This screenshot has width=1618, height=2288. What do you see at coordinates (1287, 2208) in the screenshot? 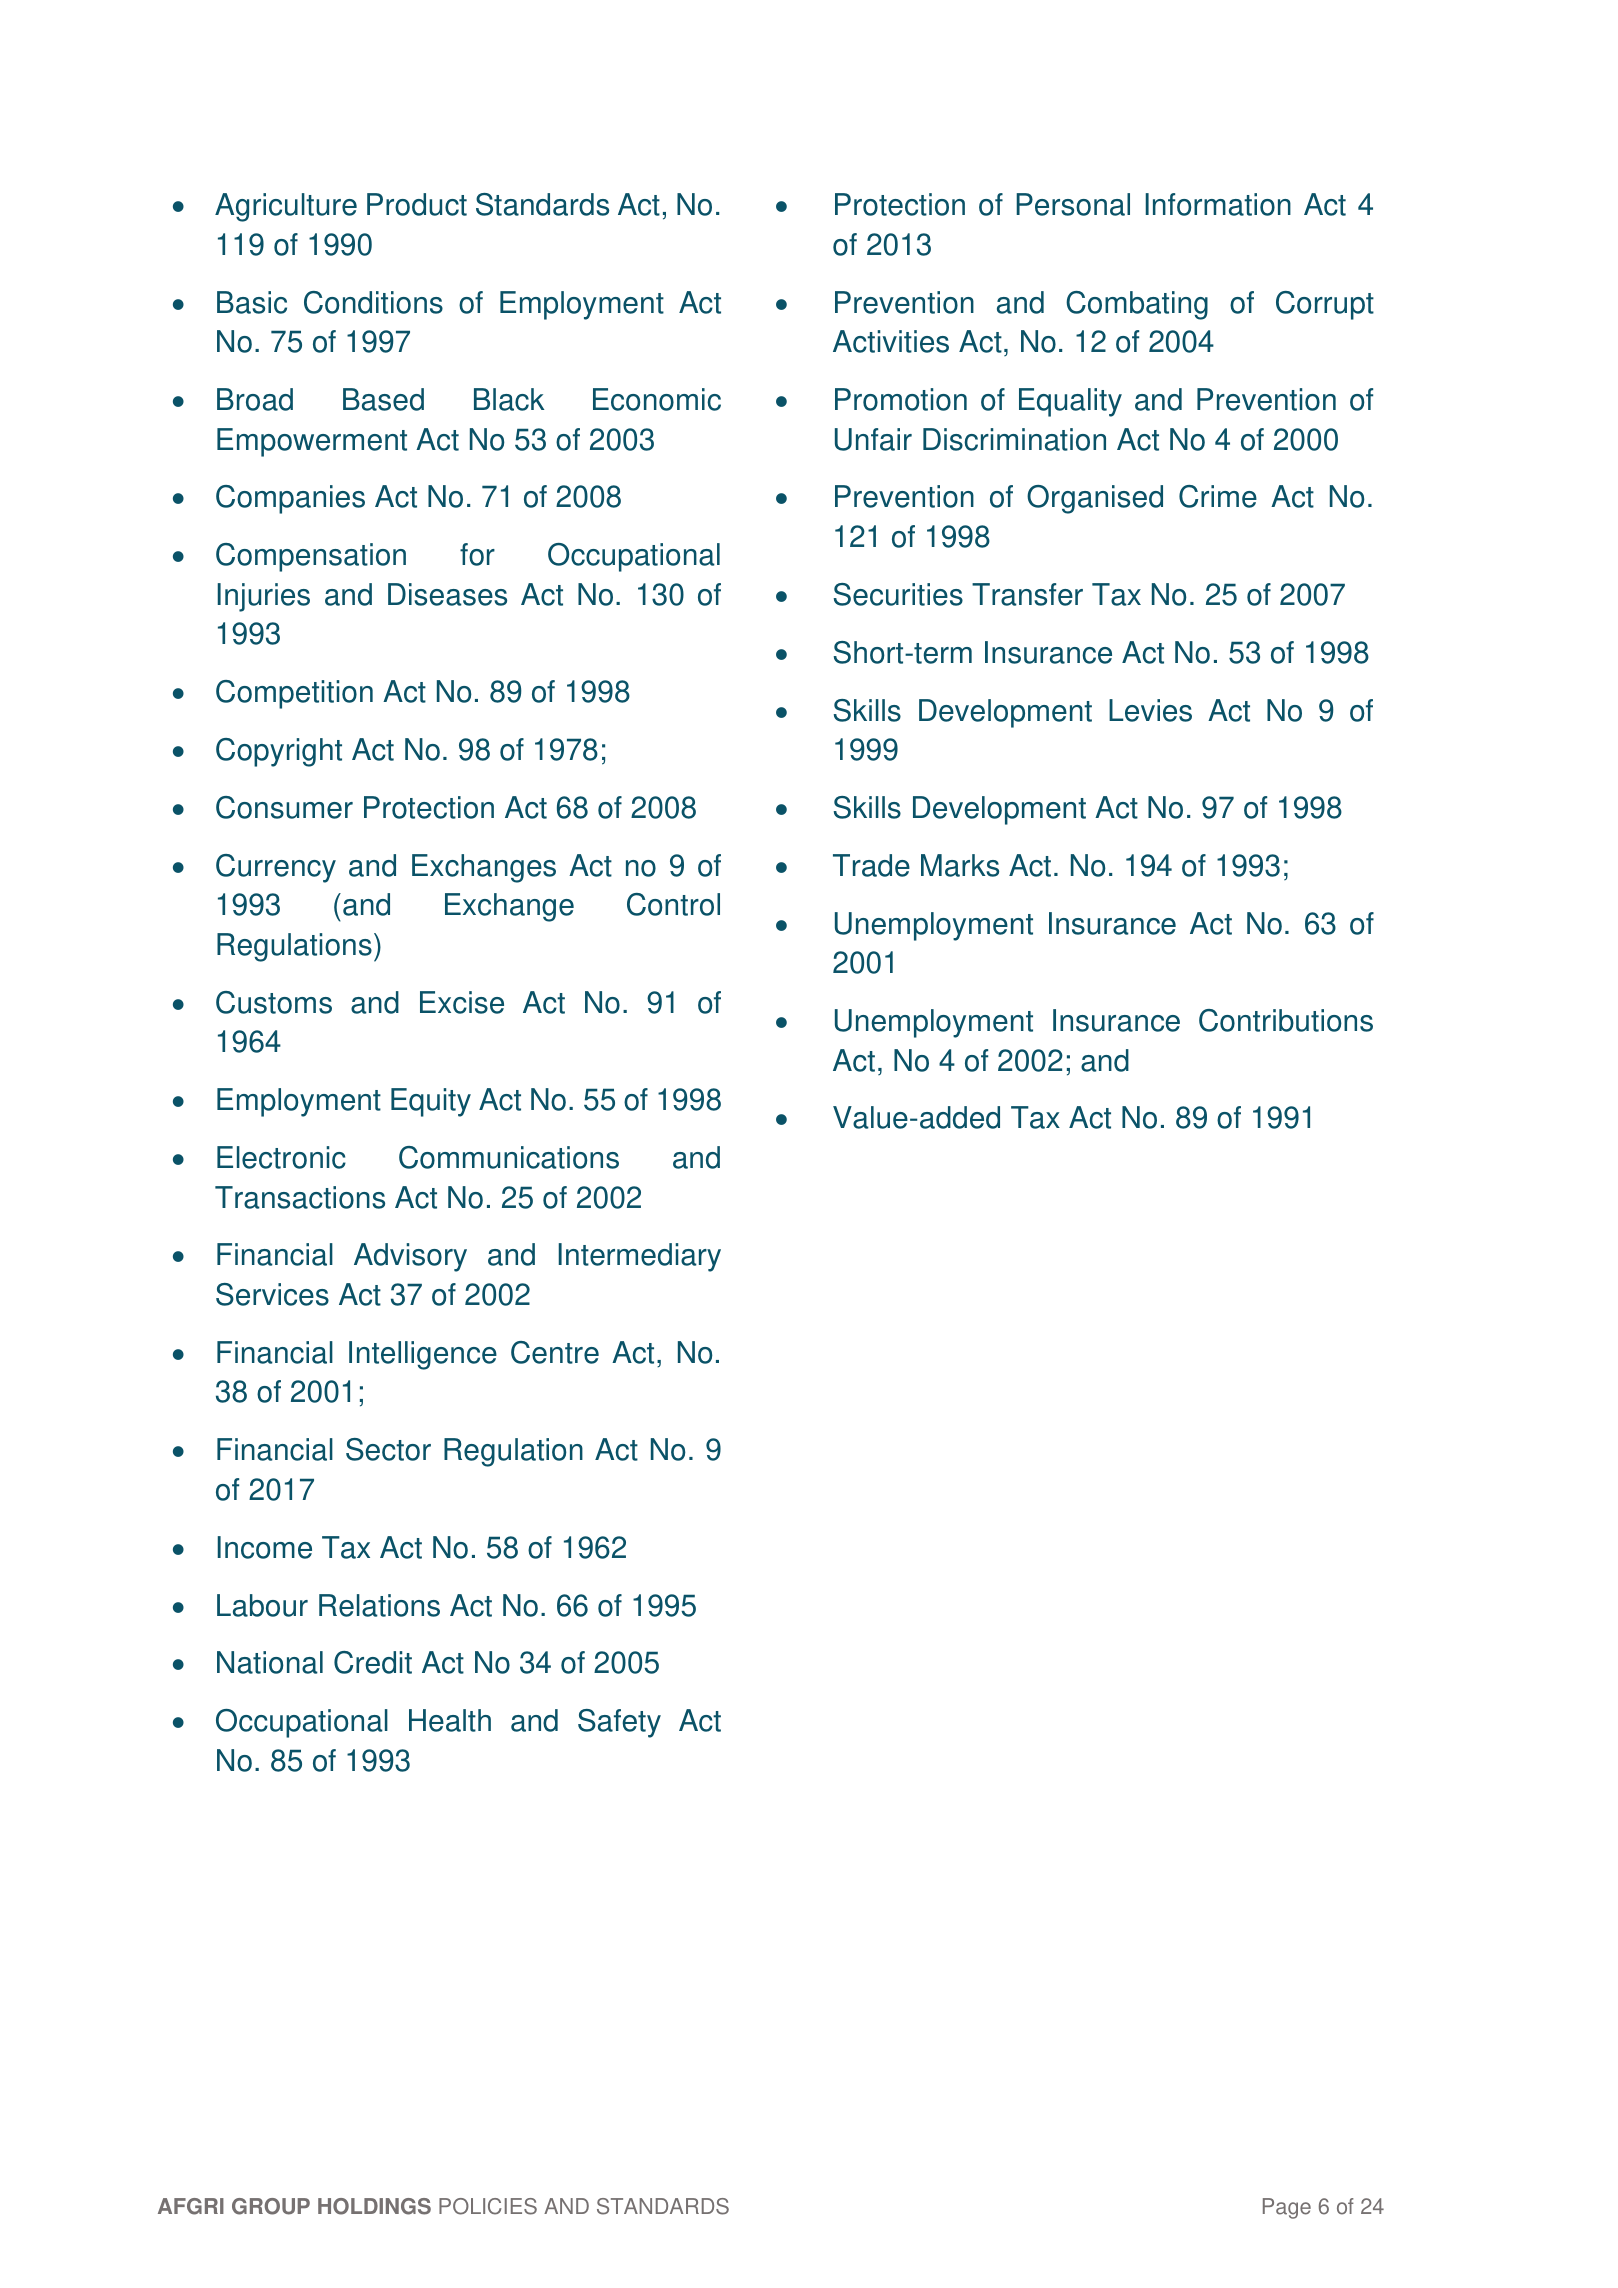
I see `Page` at bounding box center [1287, 2208].
